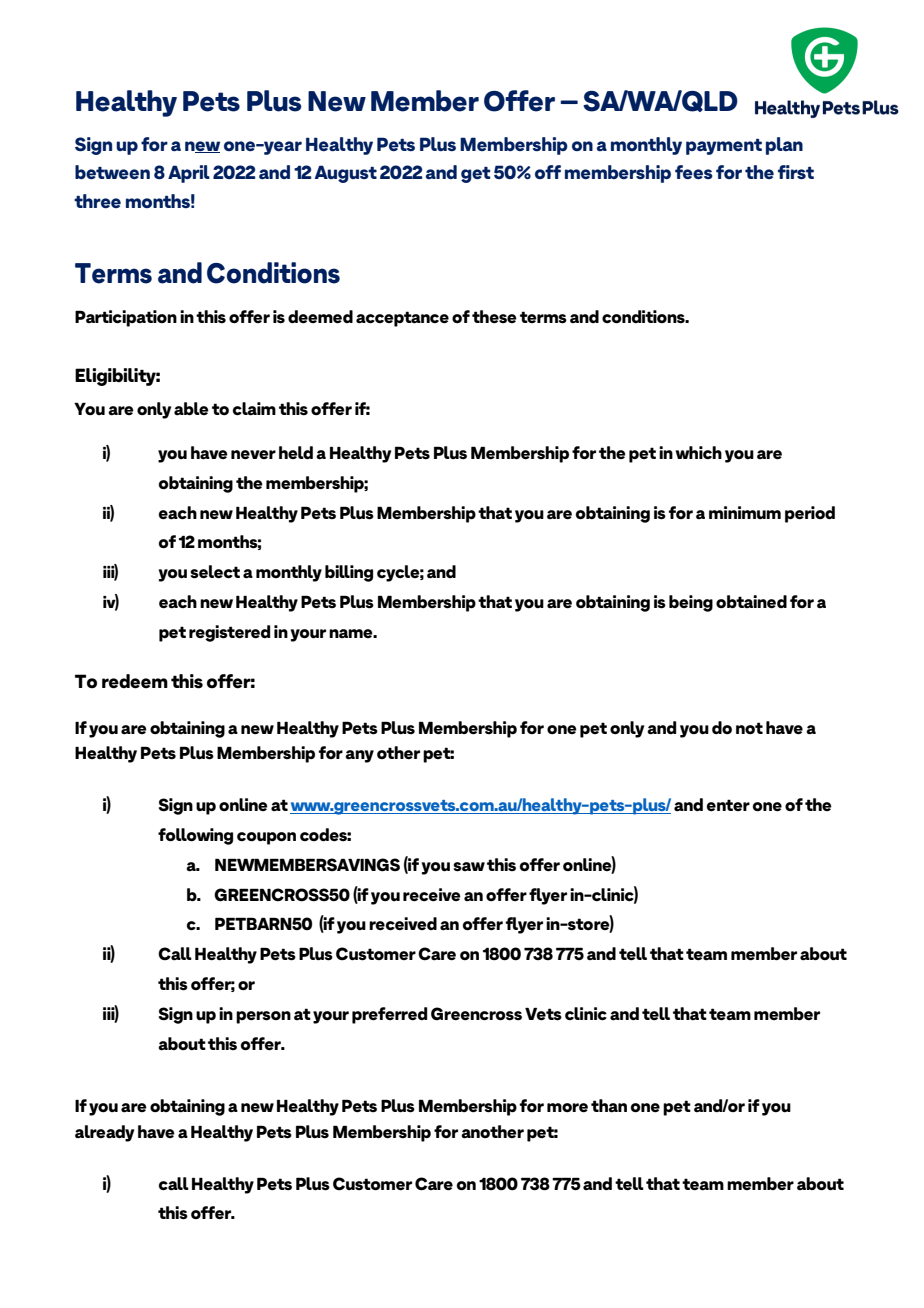  I want to click on fees, so click(694, 172).
